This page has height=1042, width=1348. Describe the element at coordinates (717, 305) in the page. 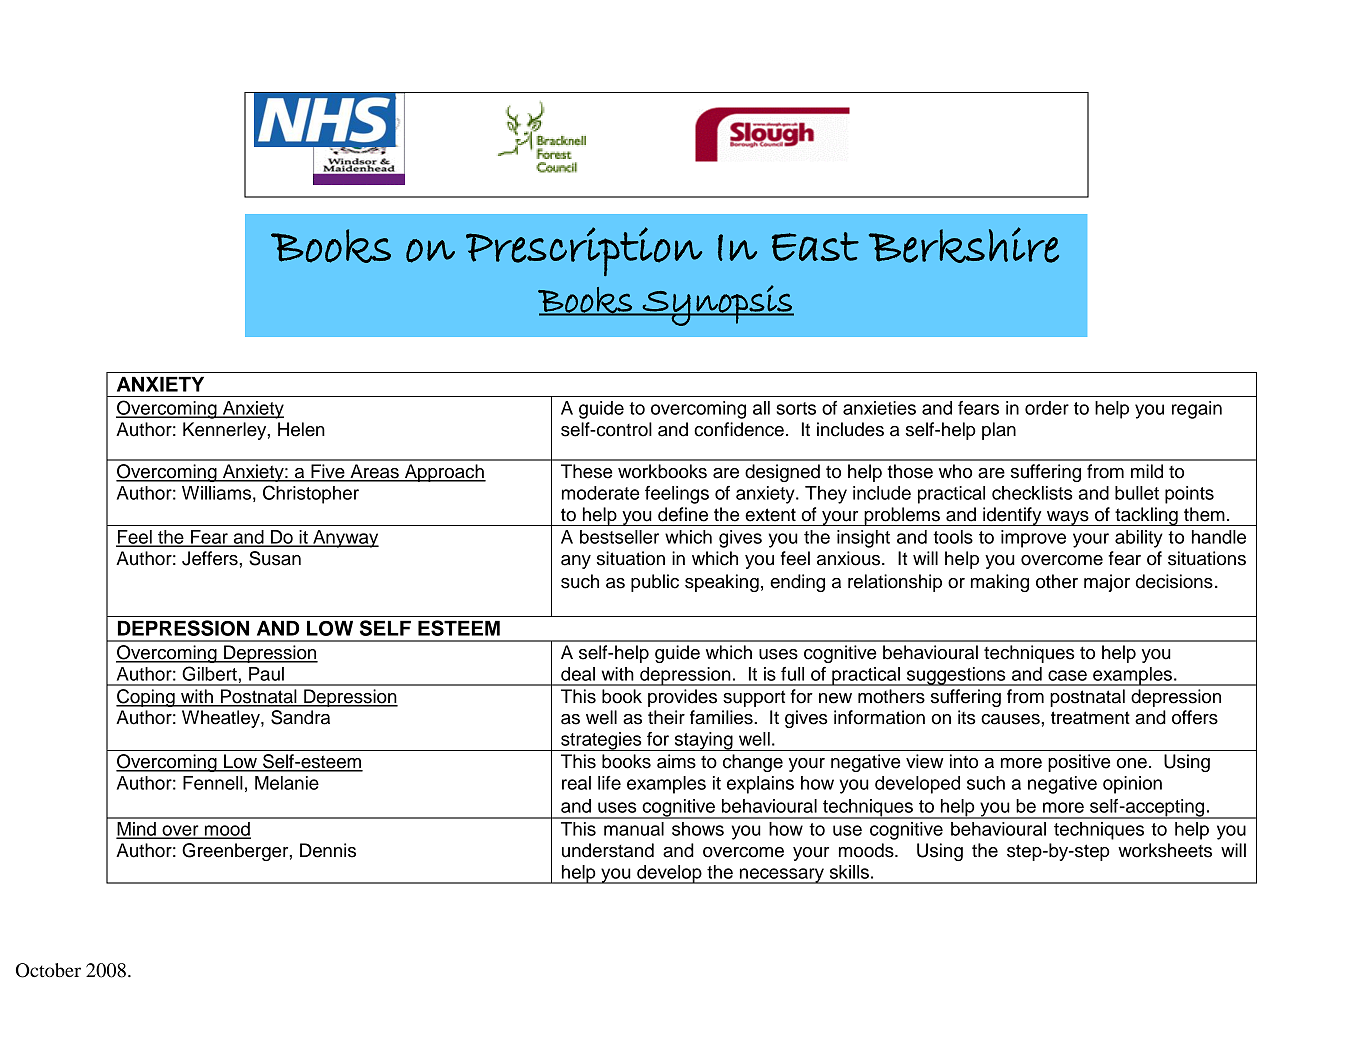

I see `Synopsis` at that location.
